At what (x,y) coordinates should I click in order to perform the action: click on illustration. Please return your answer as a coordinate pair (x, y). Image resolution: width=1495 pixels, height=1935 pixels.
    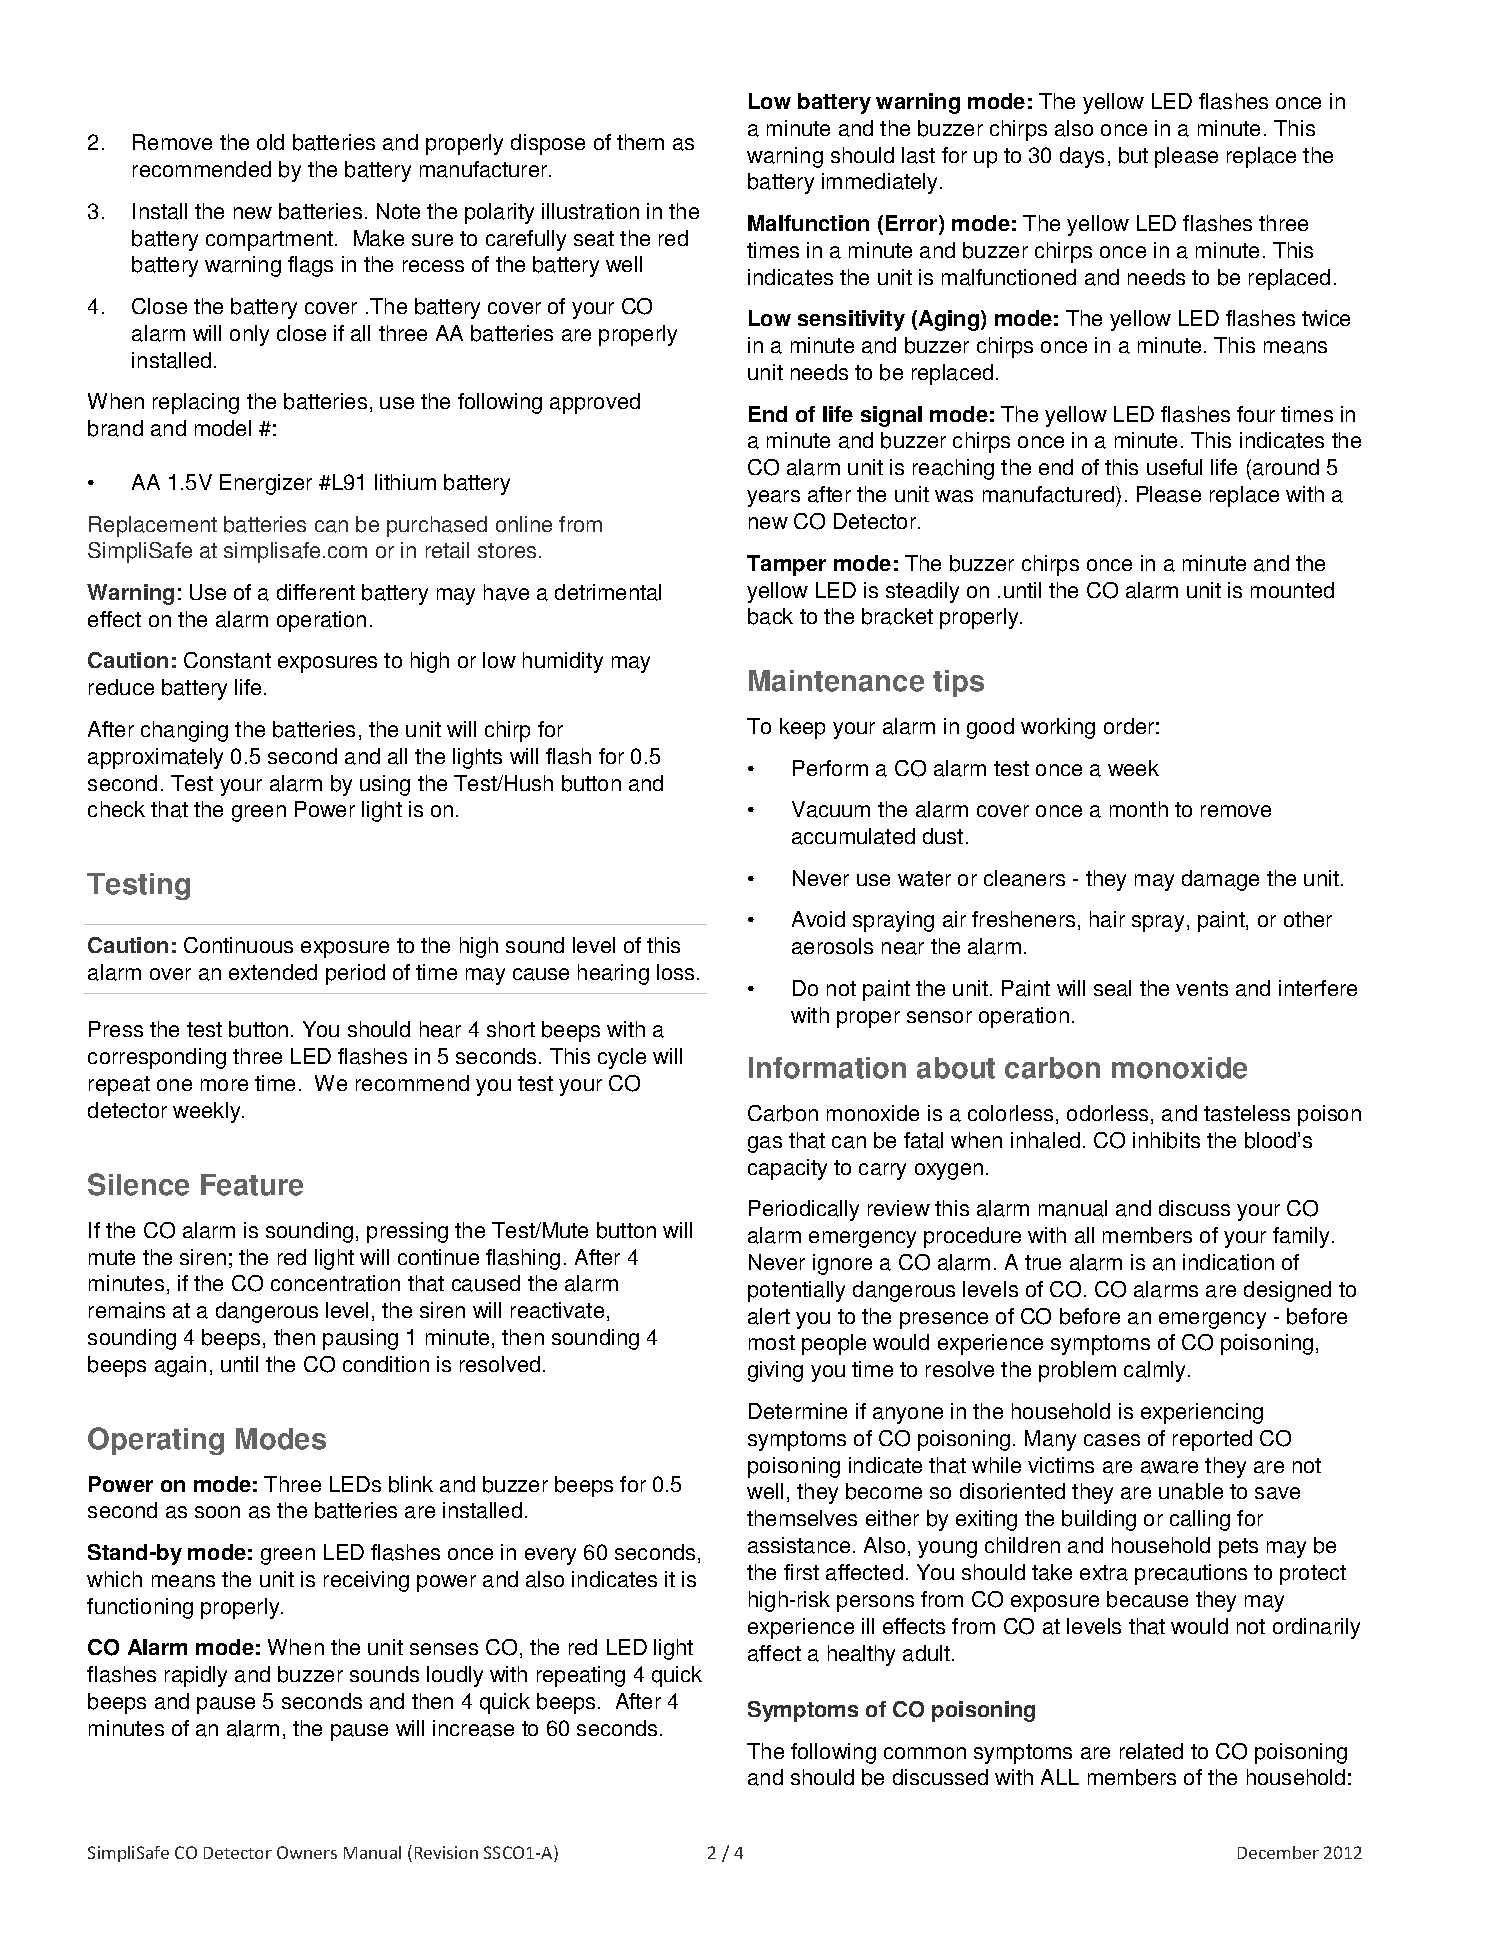
    Looking at the image, I should click on (590, 211).
